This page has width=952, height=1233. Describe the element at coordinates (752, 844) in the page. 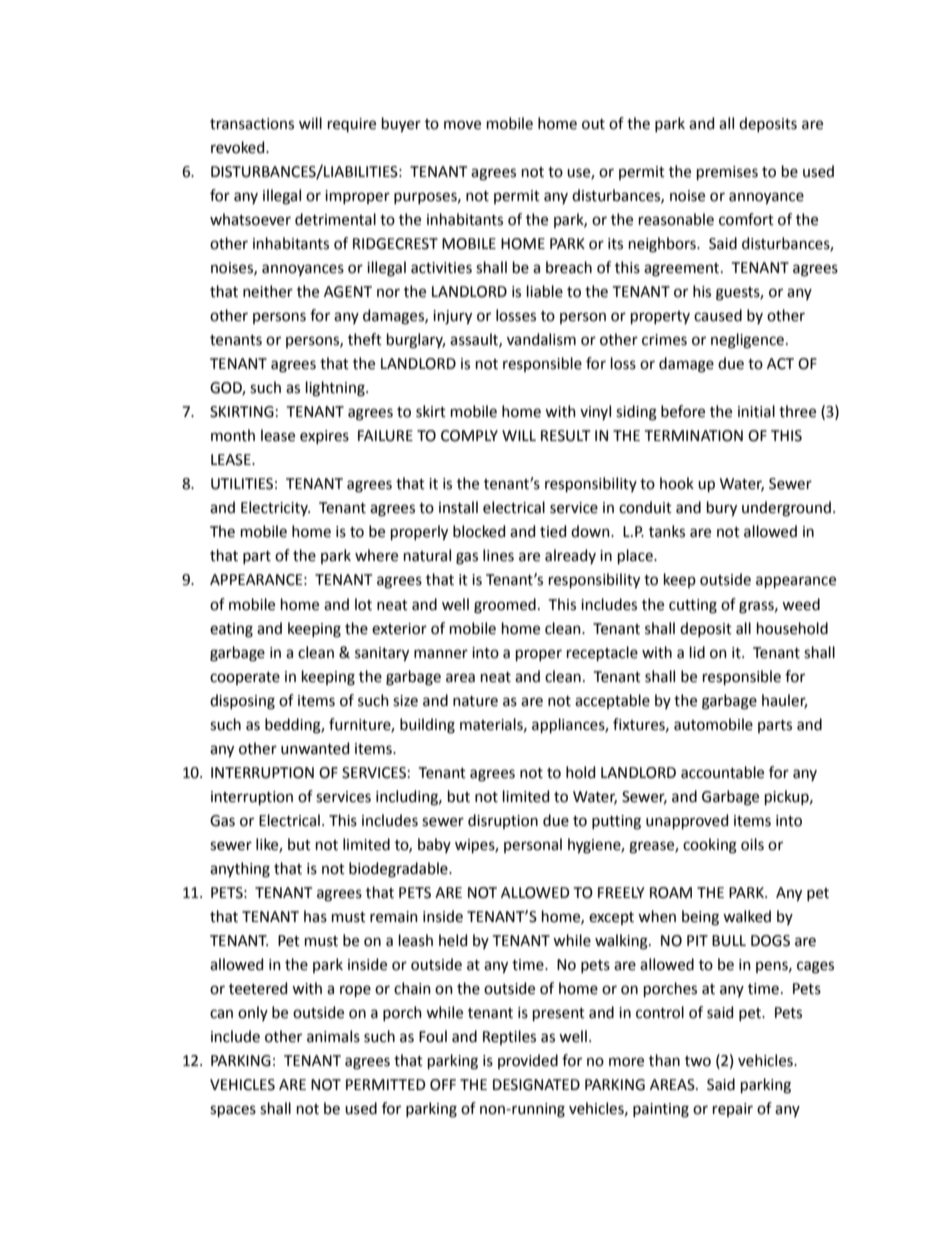

I see `oils` at that location.
